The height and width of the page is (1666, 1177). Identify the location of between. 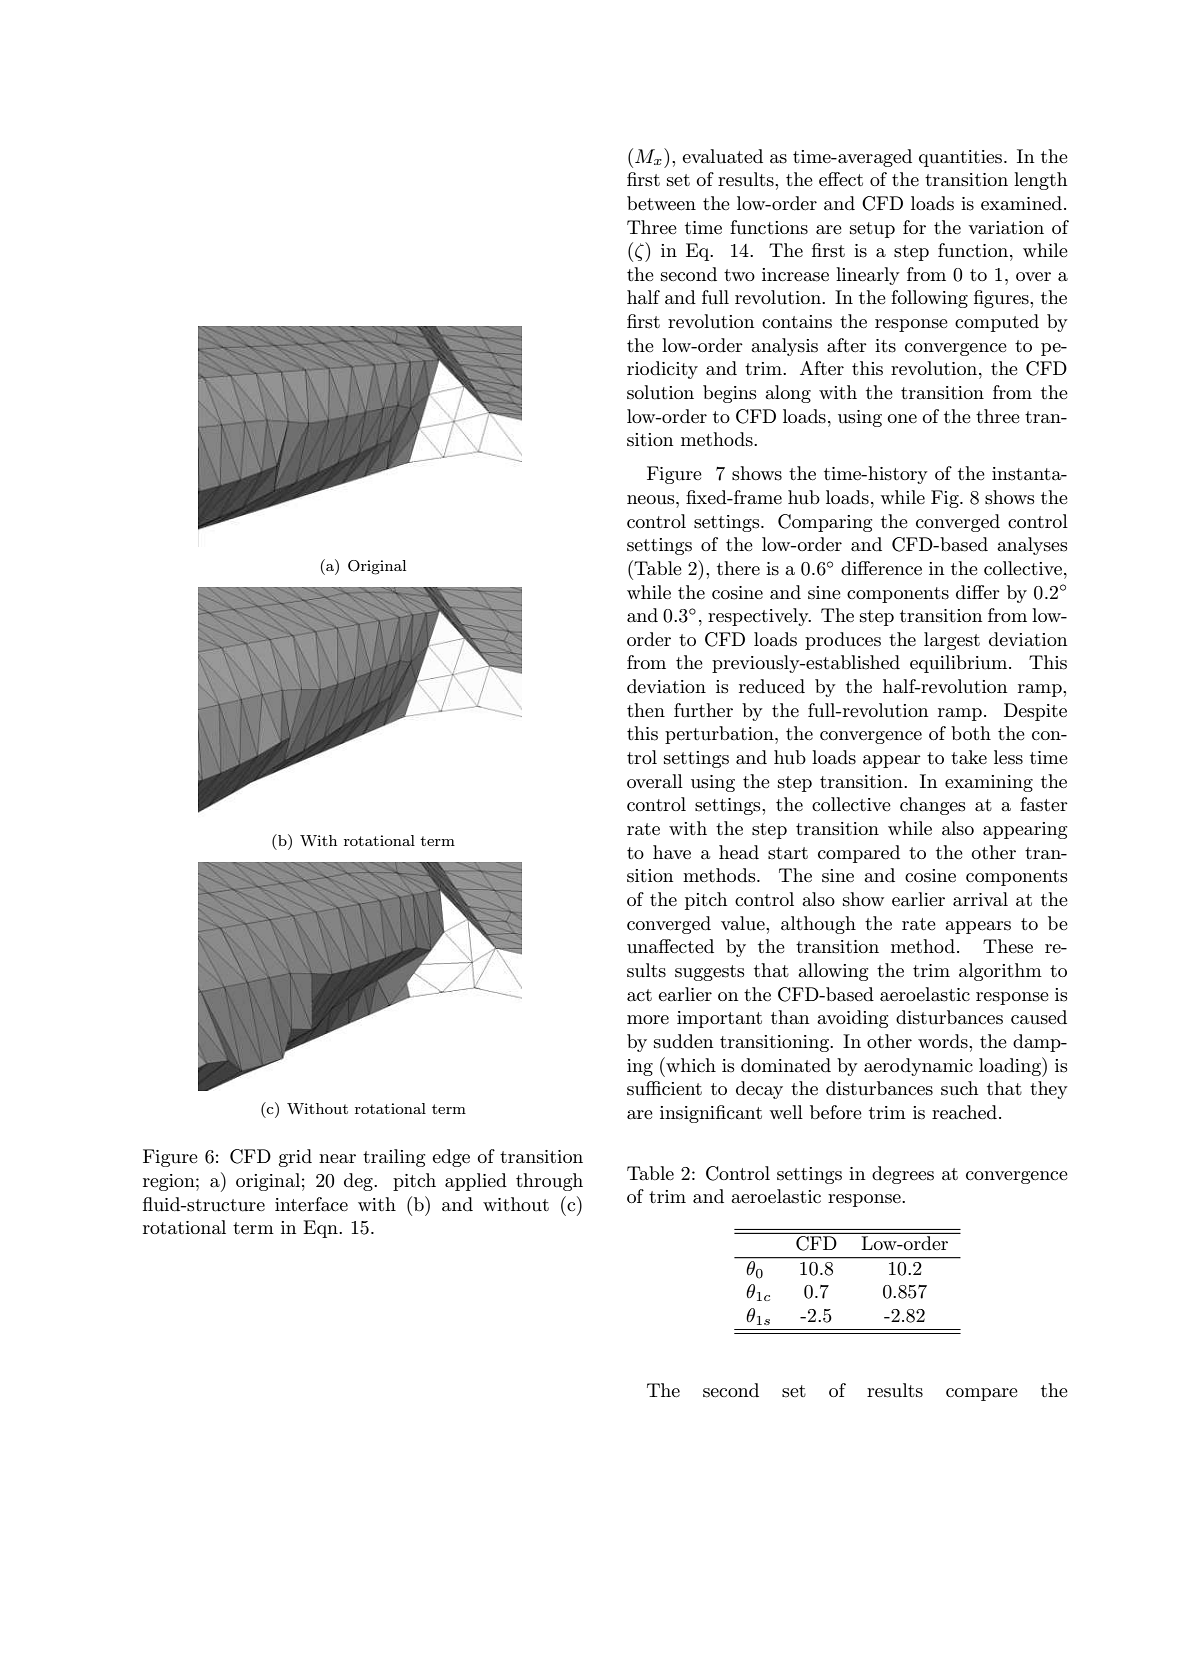
(661, 203).
